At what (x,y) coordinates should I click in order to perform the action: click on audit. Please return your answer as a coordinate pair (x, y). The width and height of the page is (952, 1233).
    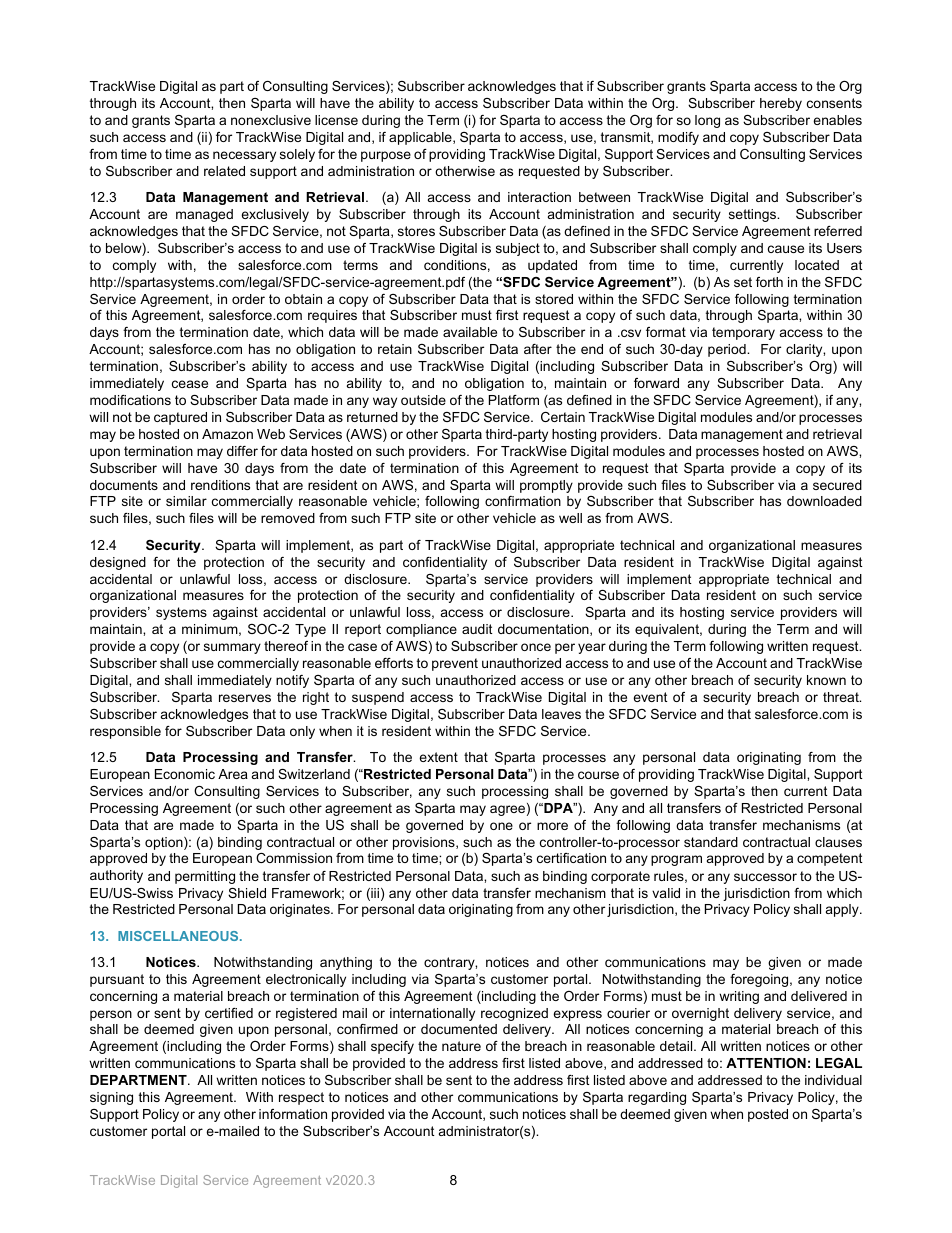
    Looking at the image, I should click on (477, 629).
